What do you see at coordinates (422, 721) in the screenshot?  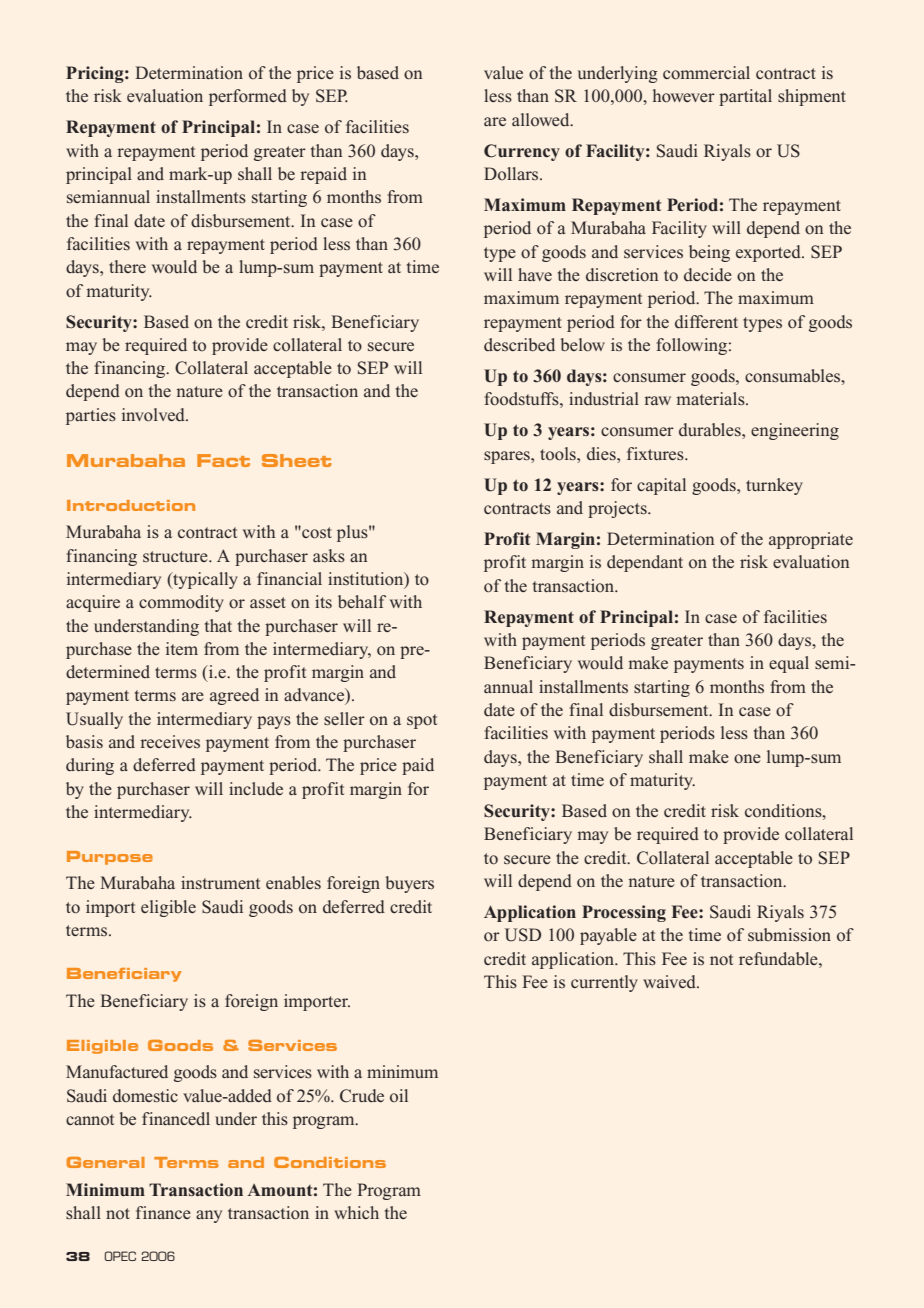 I see `spot` at bounding box center [422, 721].
